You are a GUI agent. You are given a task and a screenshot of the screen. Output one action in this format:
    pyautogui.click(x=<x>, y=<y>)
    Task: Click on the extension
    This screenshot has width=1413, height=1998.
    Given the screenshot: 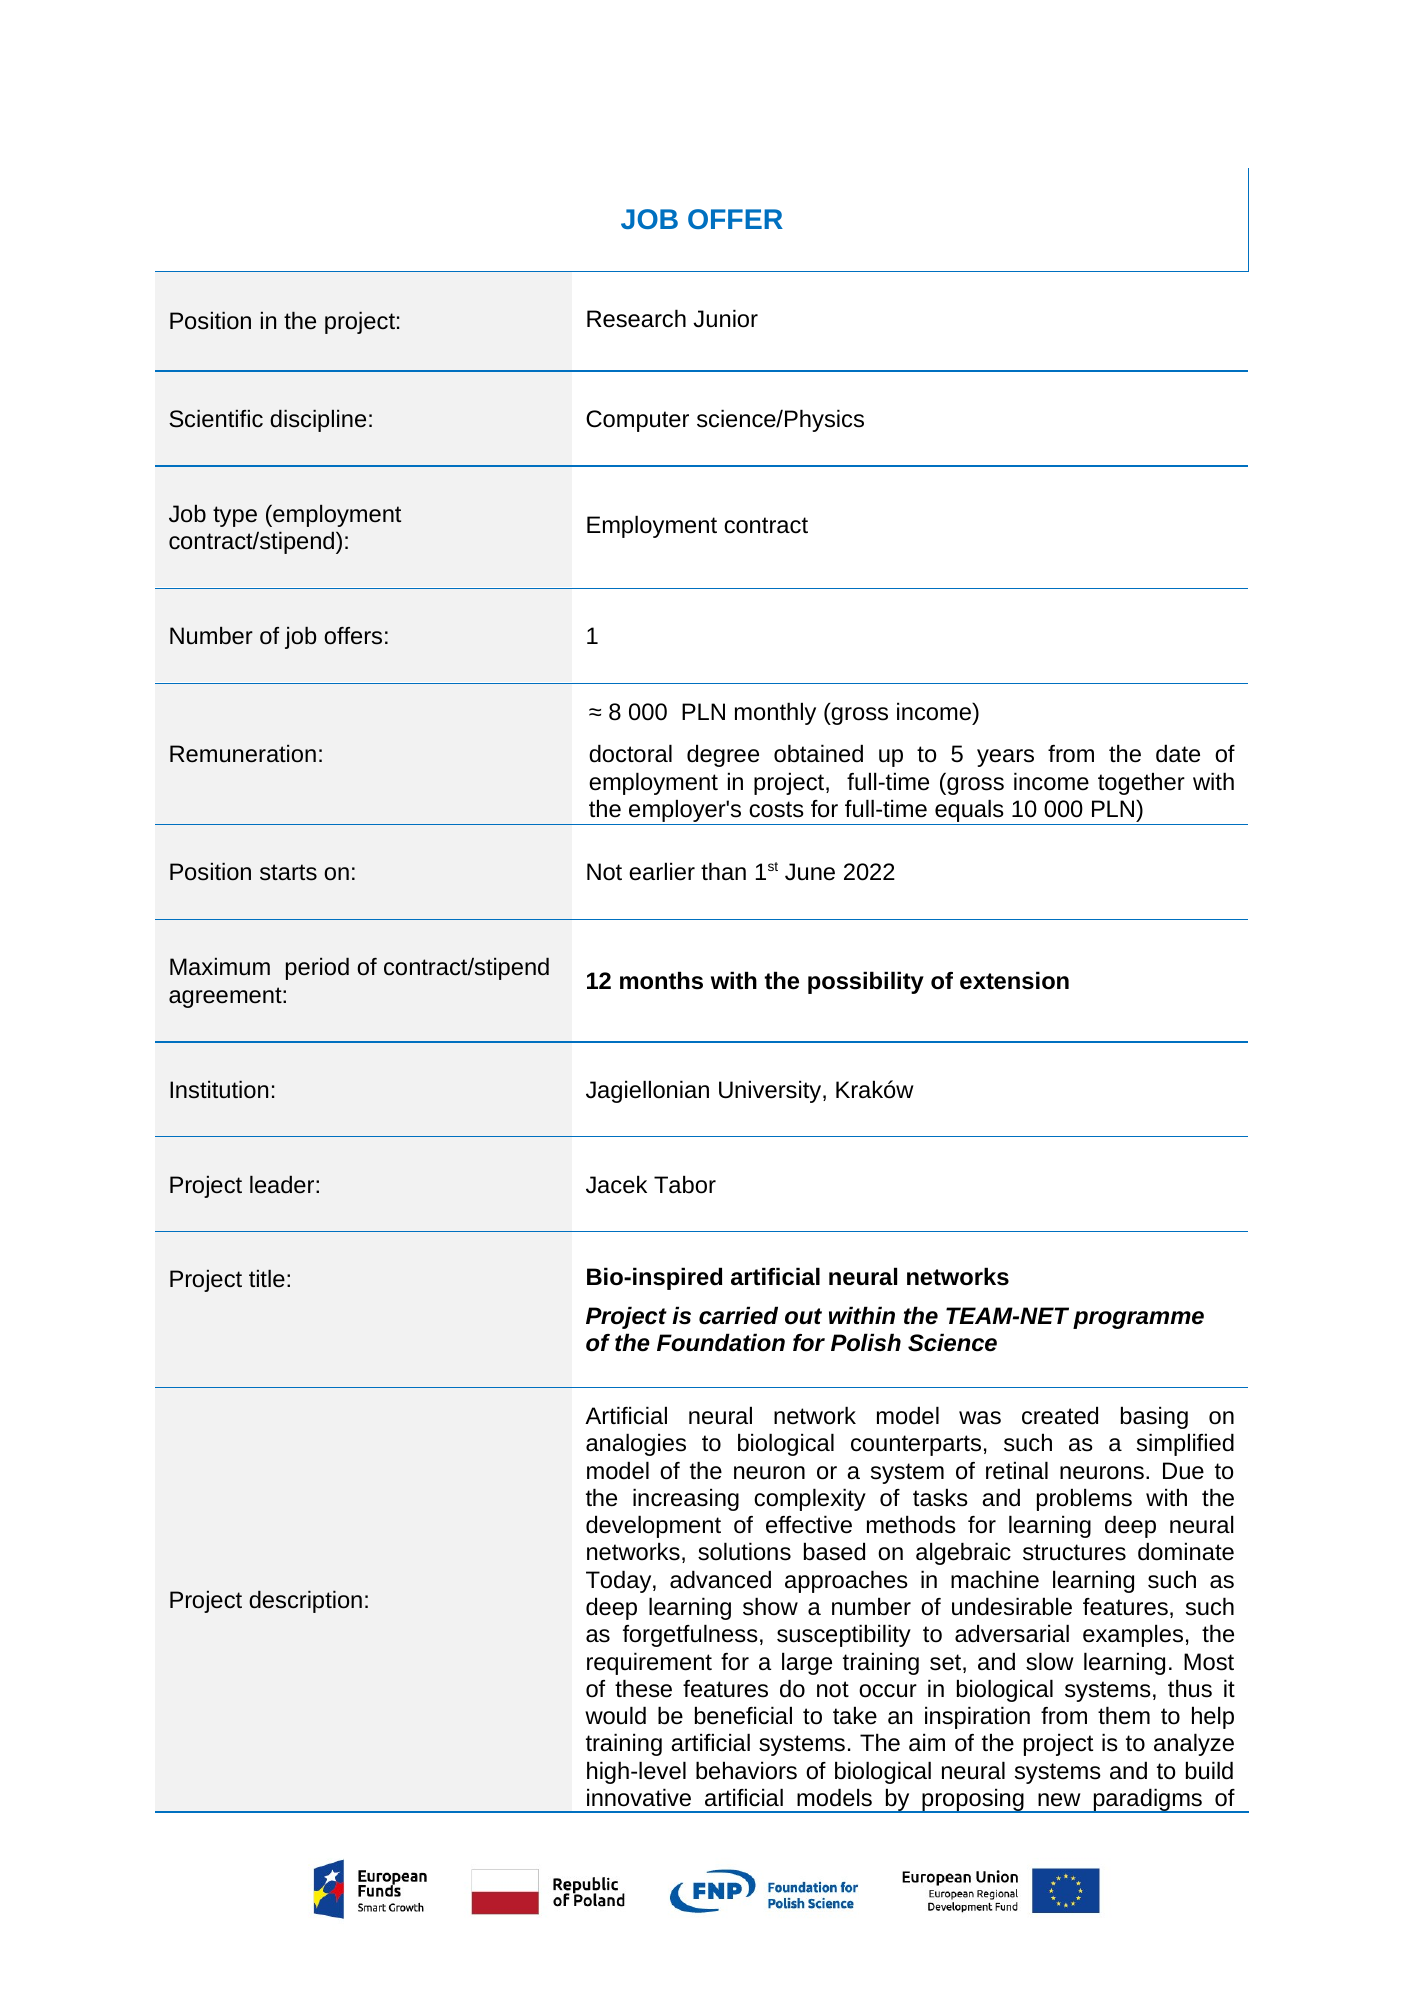 What is the action you would take?
    pyautogui.click(x=1014, y=980)
